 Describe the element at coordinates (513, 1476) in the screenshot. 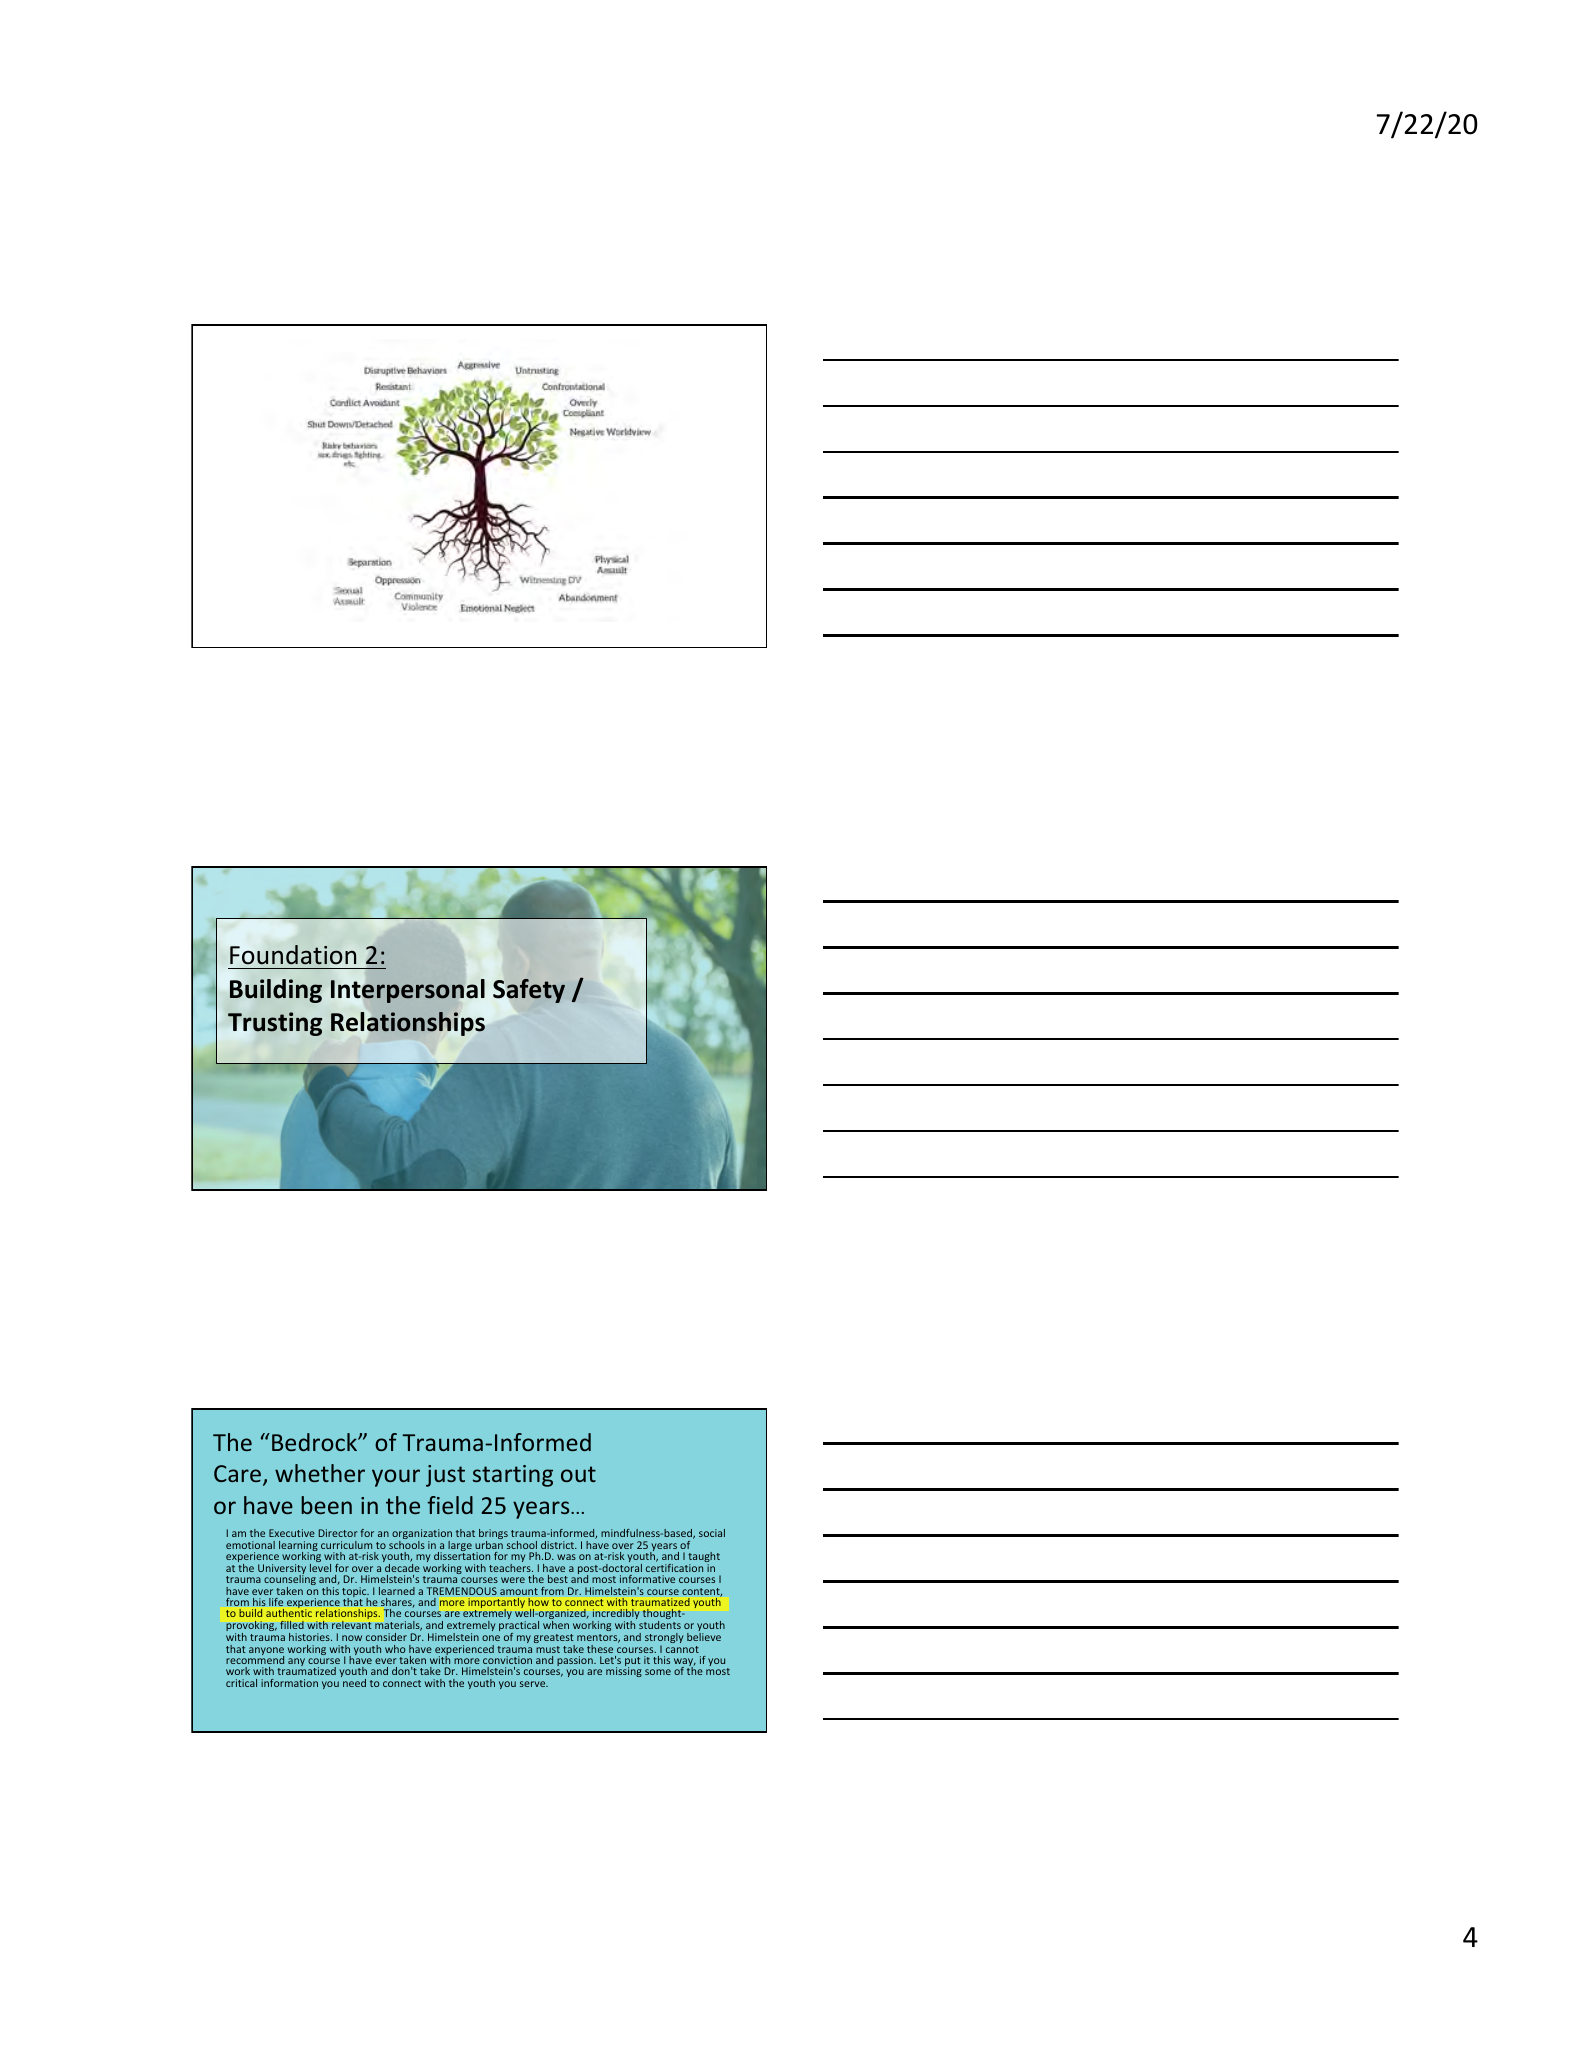

I see `starting` at that location.
